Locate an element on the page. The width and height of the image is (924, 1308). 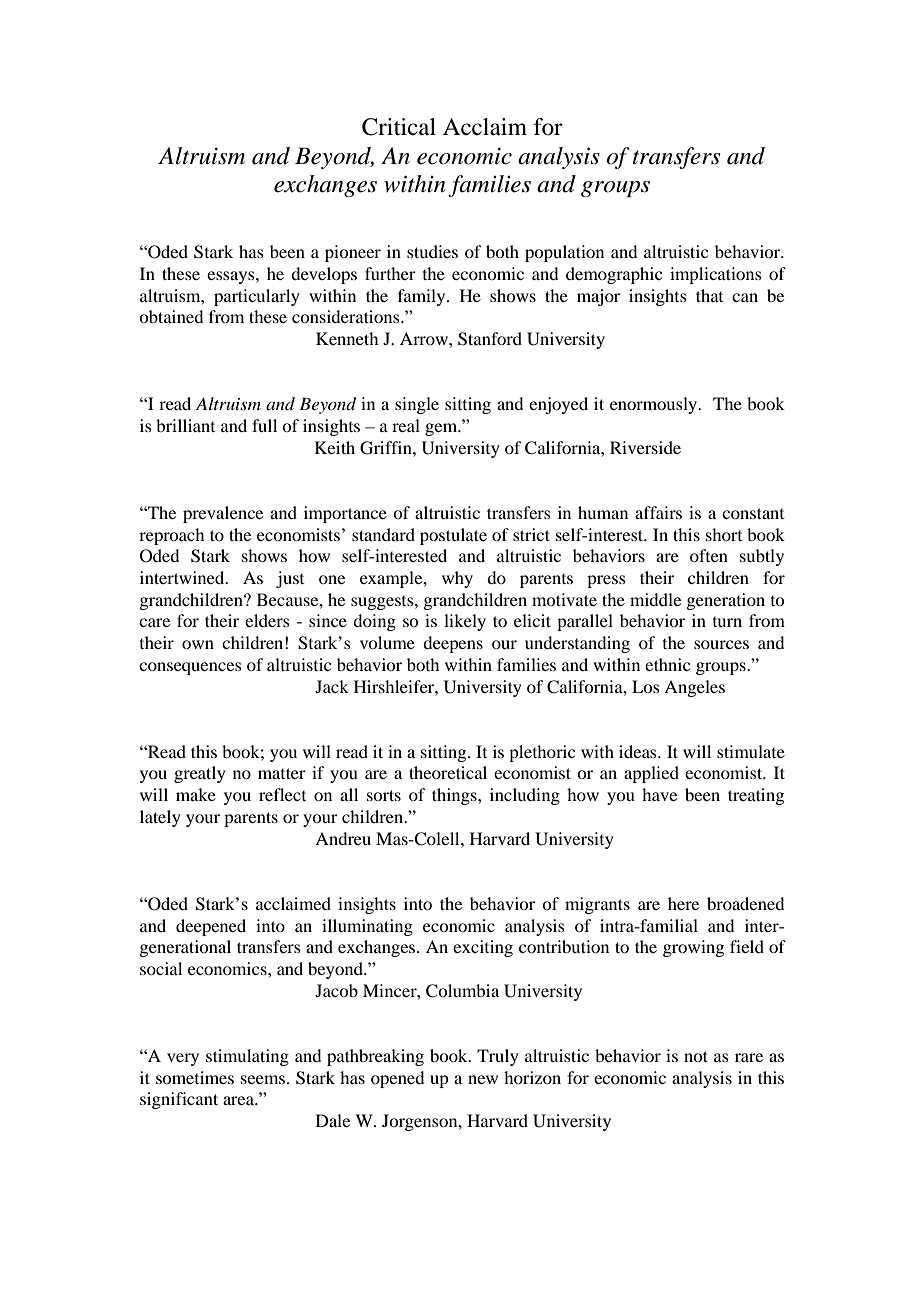
things is located at coordinates (455, 796).
